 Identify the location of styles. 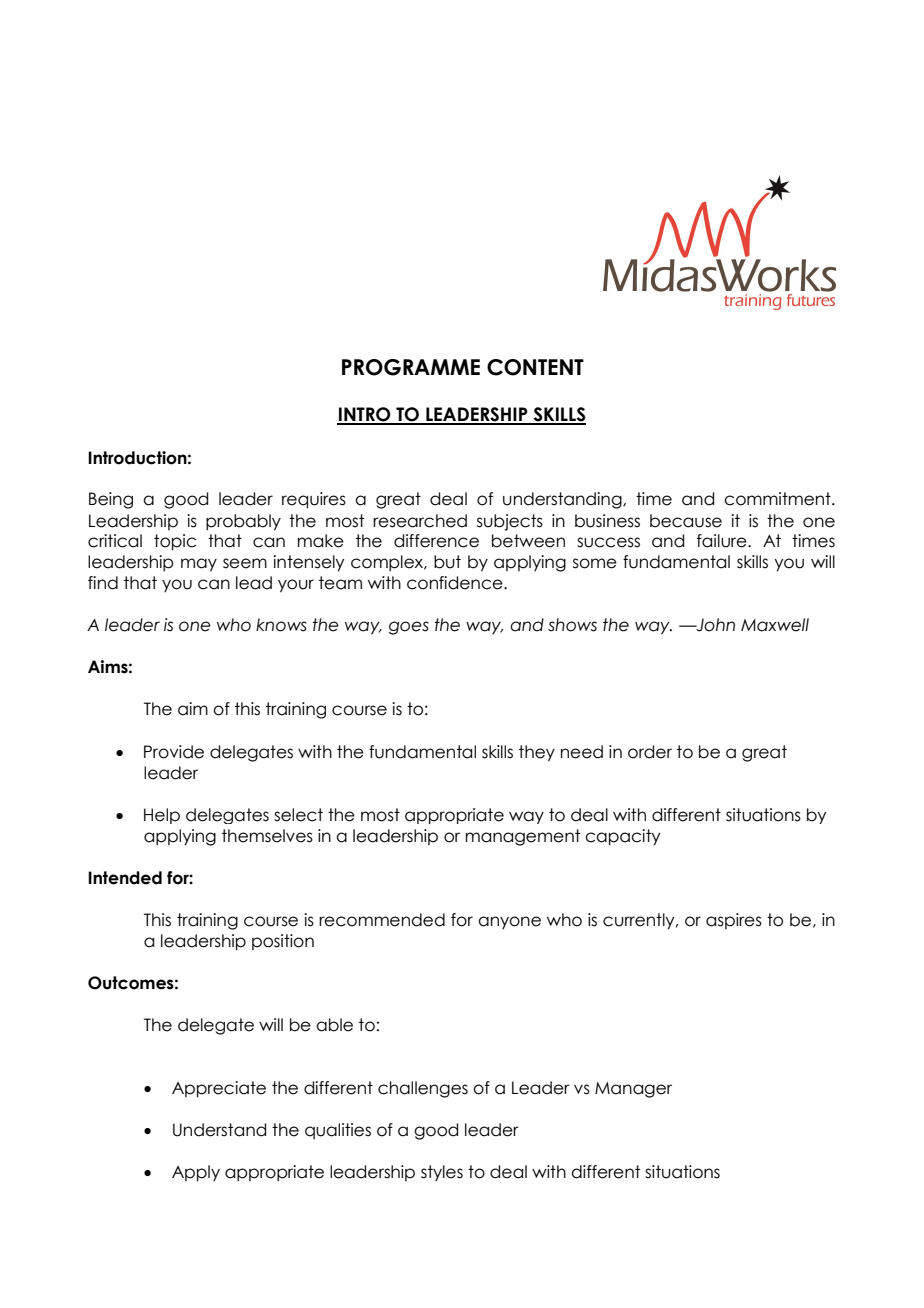
(442, 1173).
